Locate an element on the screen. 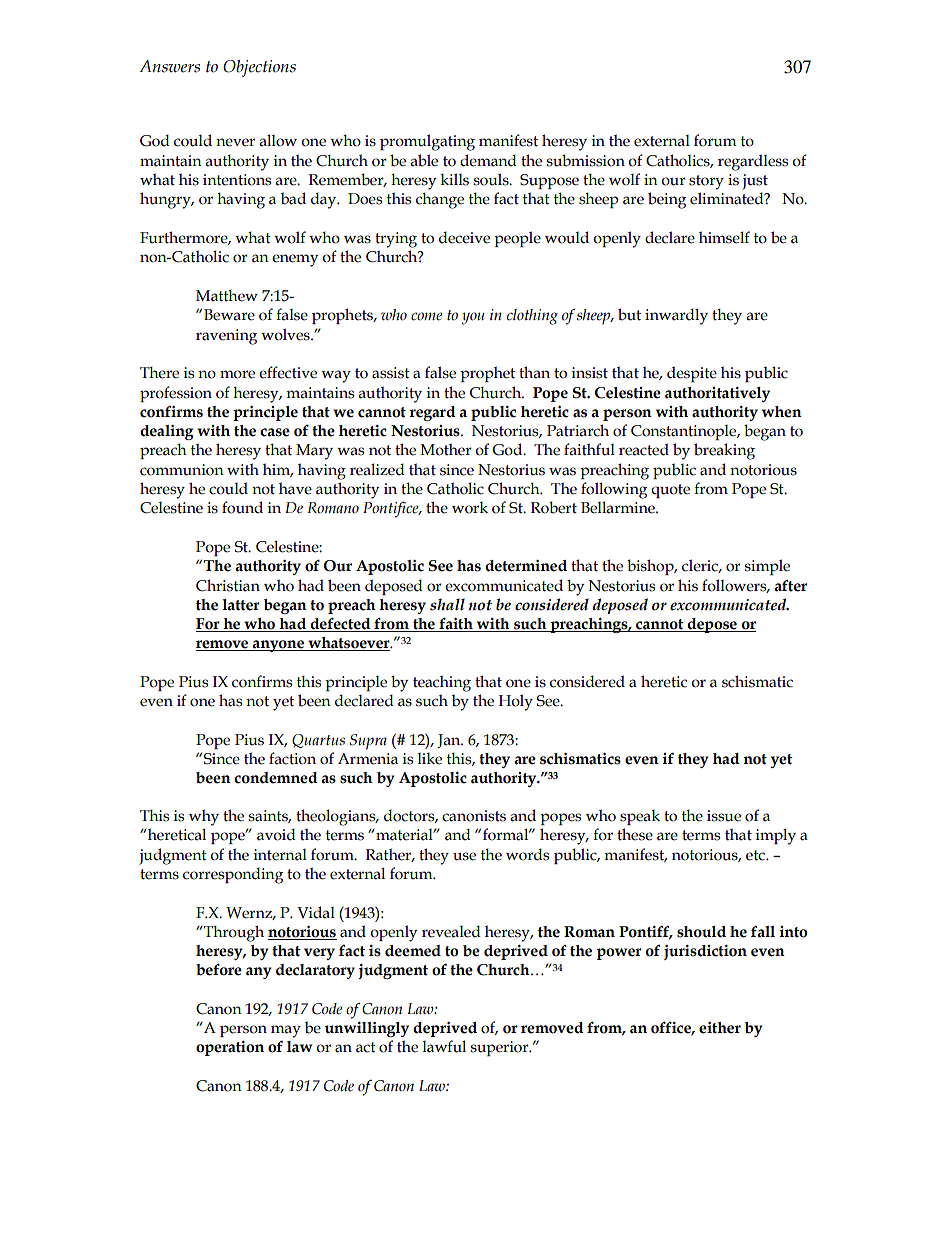 This screenshot has height=1233, width=952. story is located at coordinates (706, 182).
